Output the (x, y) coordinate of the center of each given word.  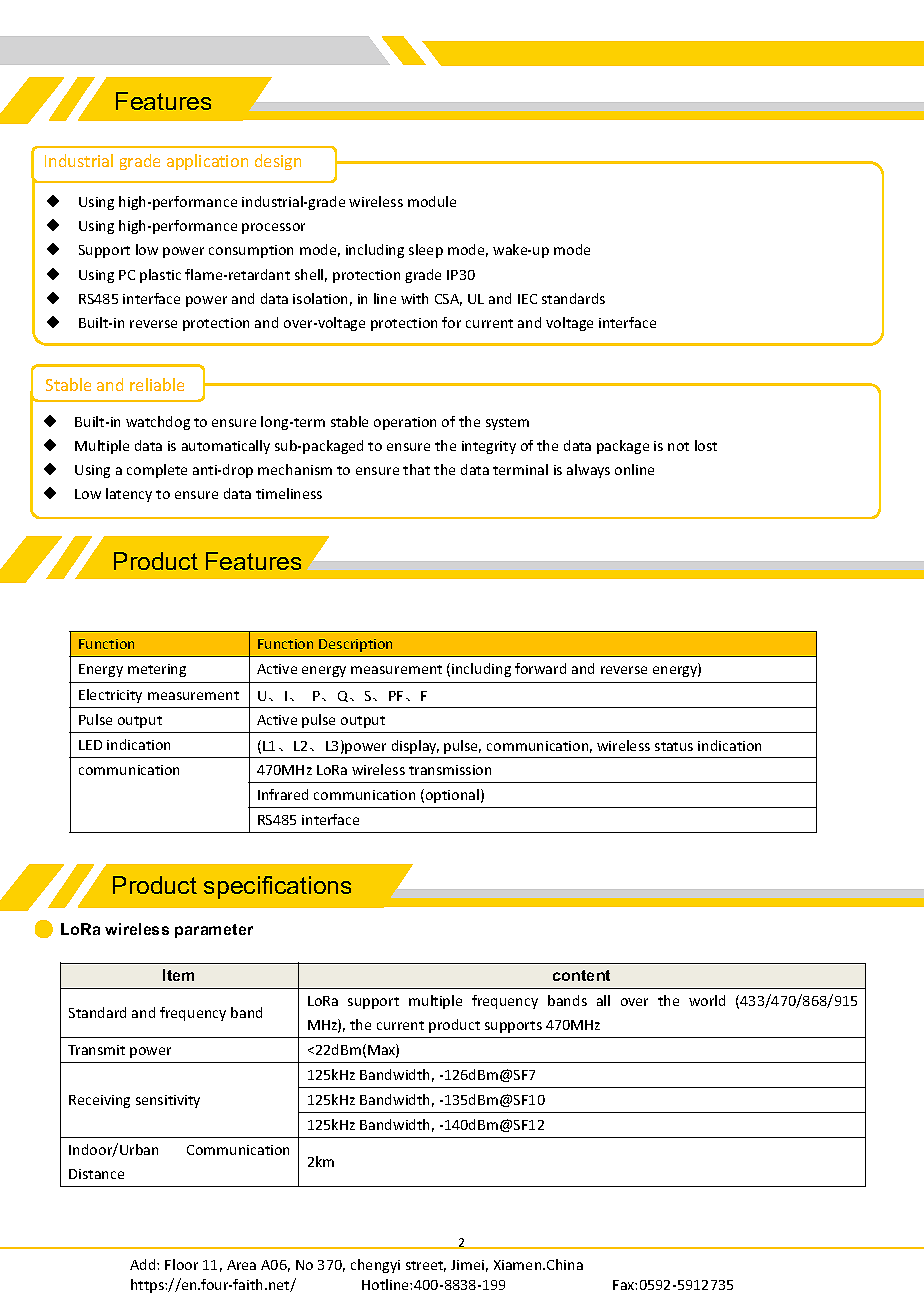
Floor (181, 1264)
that (416, 469)
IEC (527, 299)
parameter (214, 931)
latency (129, 495)
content (581, 975)
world (707, 1000)
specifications (277, 887)
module (432, 201)
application (207, 162)
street (426, 1266)
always (588, 471)
